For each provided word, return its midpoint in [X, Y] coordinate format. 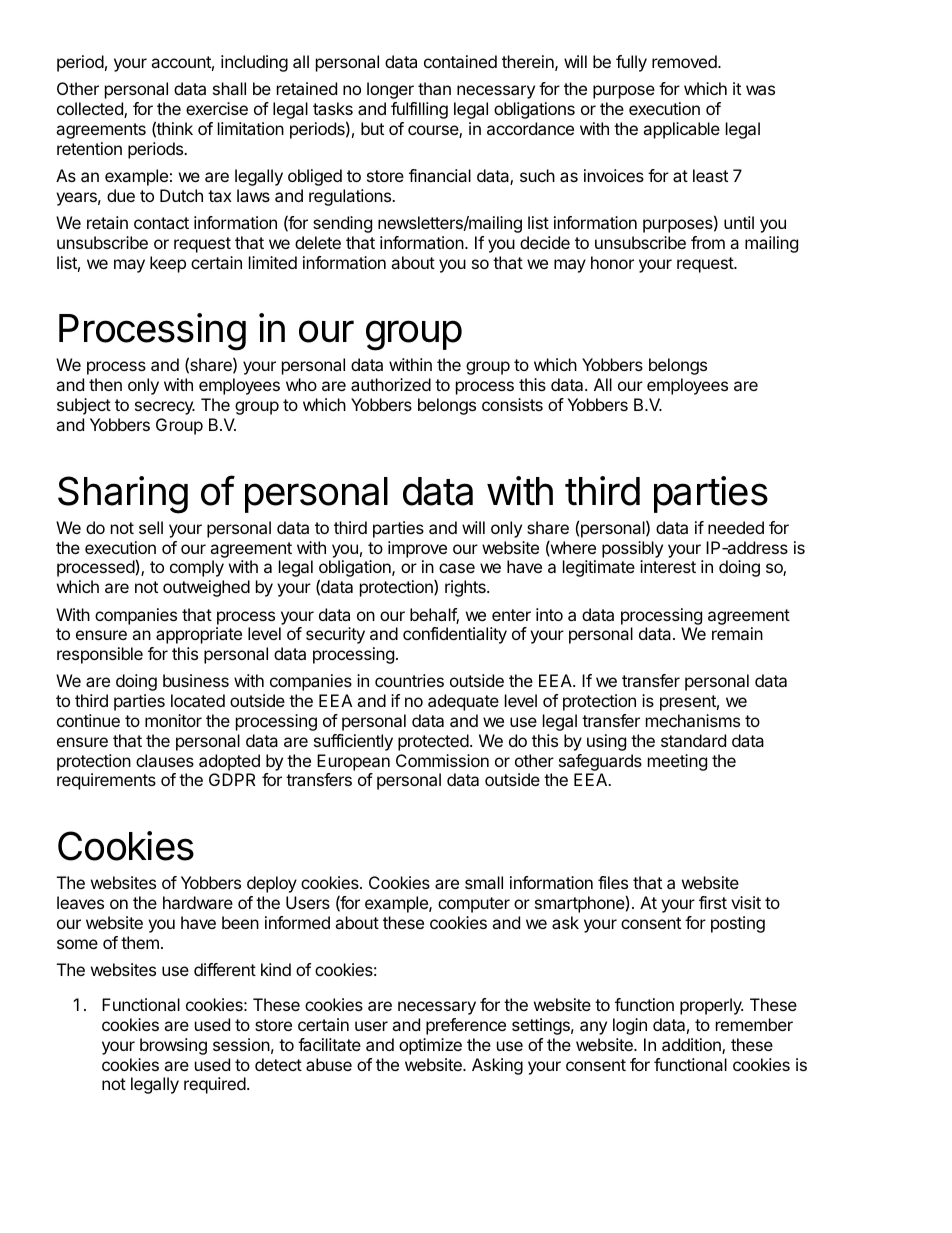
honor [612, 262]
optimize [430, 1046]
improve [417, 549]
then [105, 384]
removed [685, 61]
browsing [173, 1046]
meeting [677, 762]
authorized [391, 384]
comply [197, 568]
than [434, 88]
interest [668, 566]
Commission [442, 760]
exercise [217, 108]
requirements [106, 781]
